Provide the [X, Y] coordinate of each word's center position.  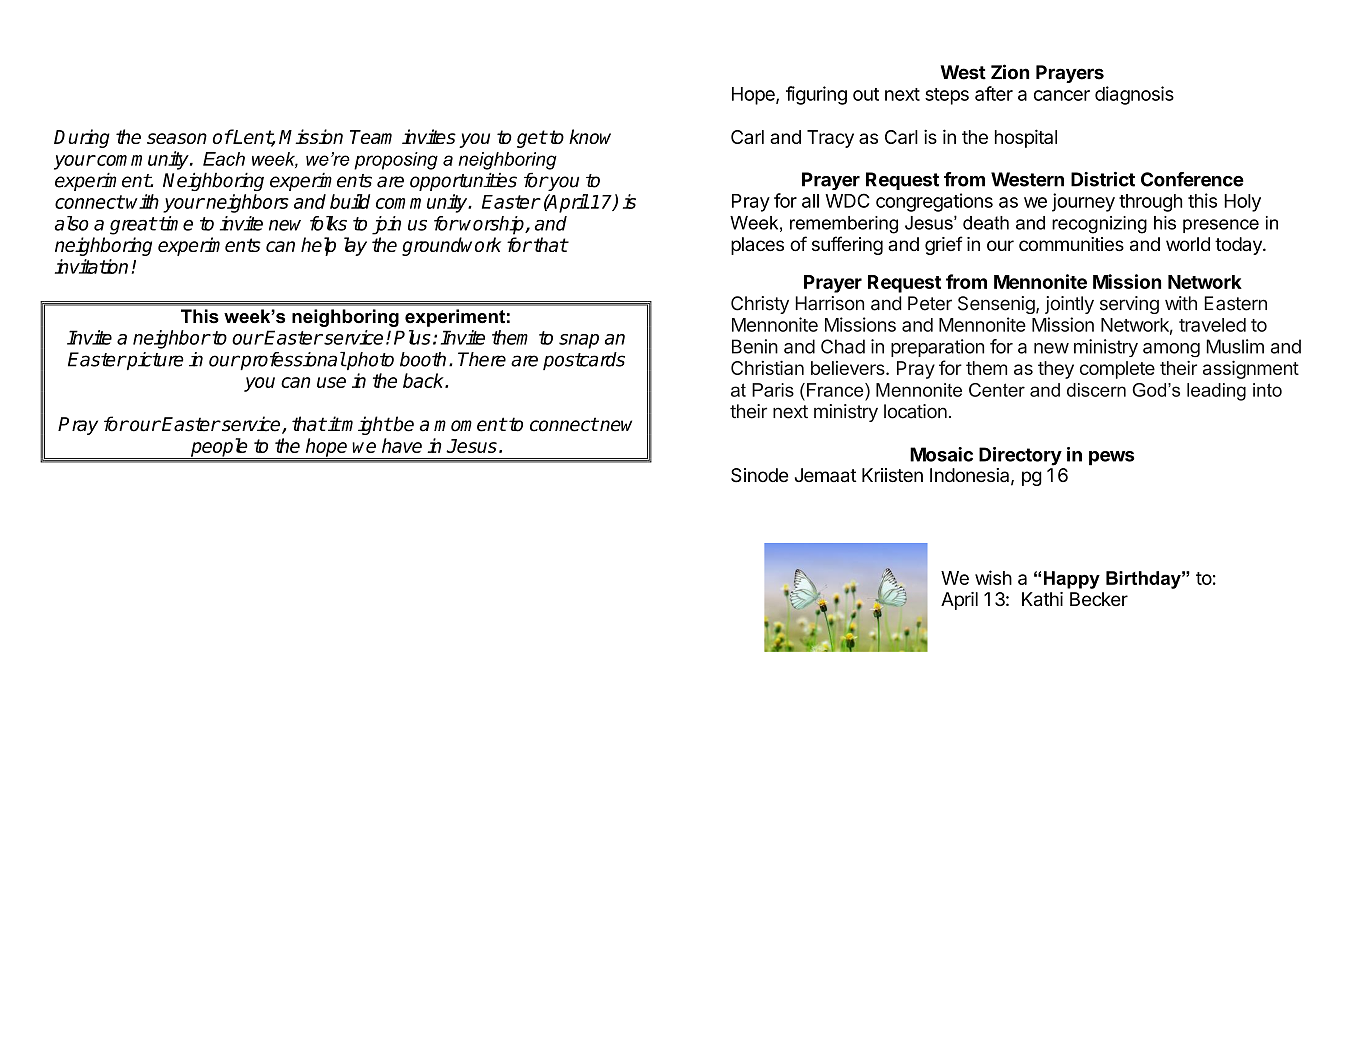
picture [154, 361]
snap [579, 341]
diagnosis [1134, 95]
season [177, 138]
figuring [816, 95]
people [219, 448]
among [1171, 350]
